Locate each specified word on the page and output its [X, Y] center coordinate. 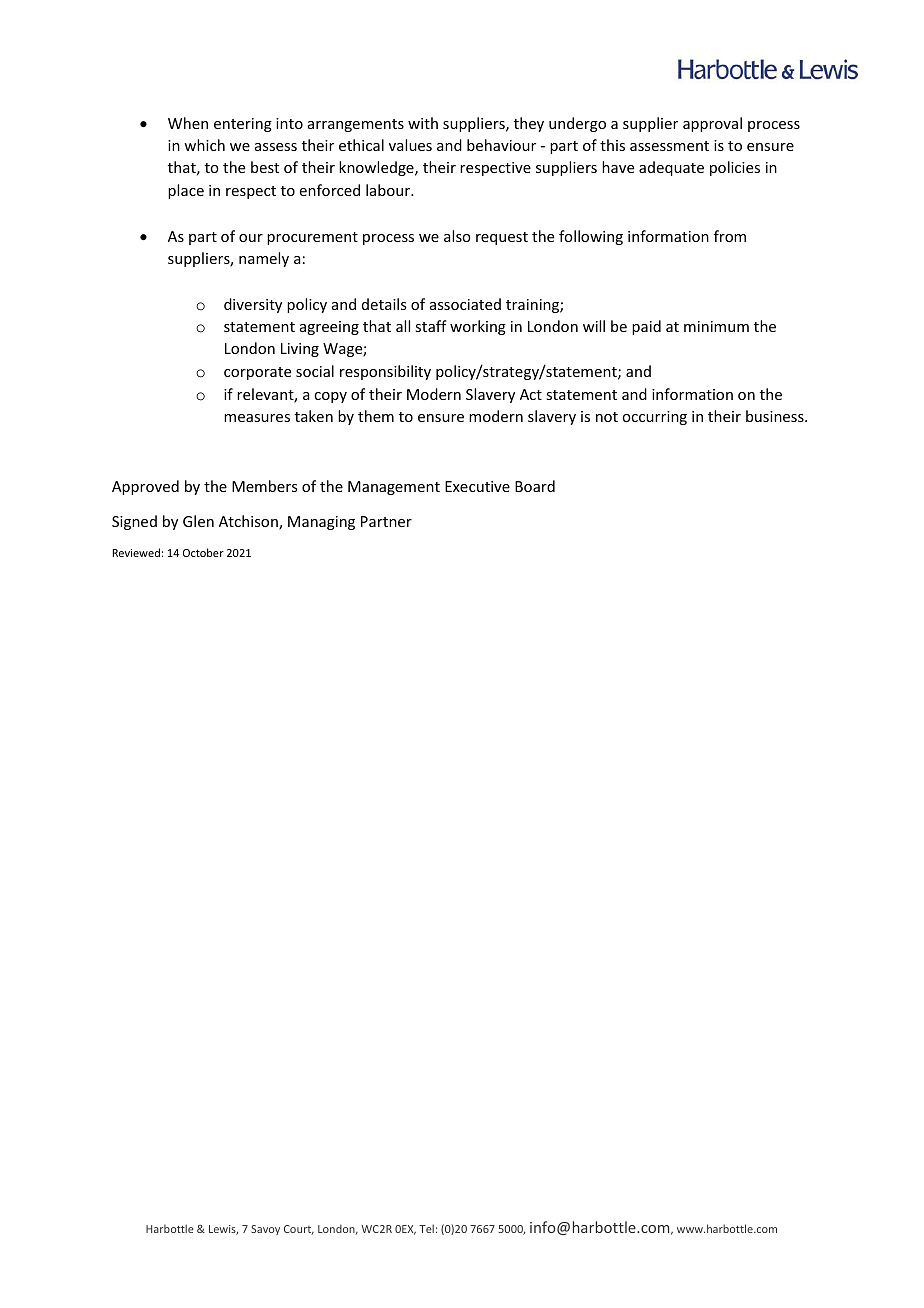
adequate [671, 168]
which [204, 145]
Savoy [265, 1230]
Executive [477, 486]
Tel [426, 1228]
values [410, 145]
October [203, 552]
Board [535, 486]
